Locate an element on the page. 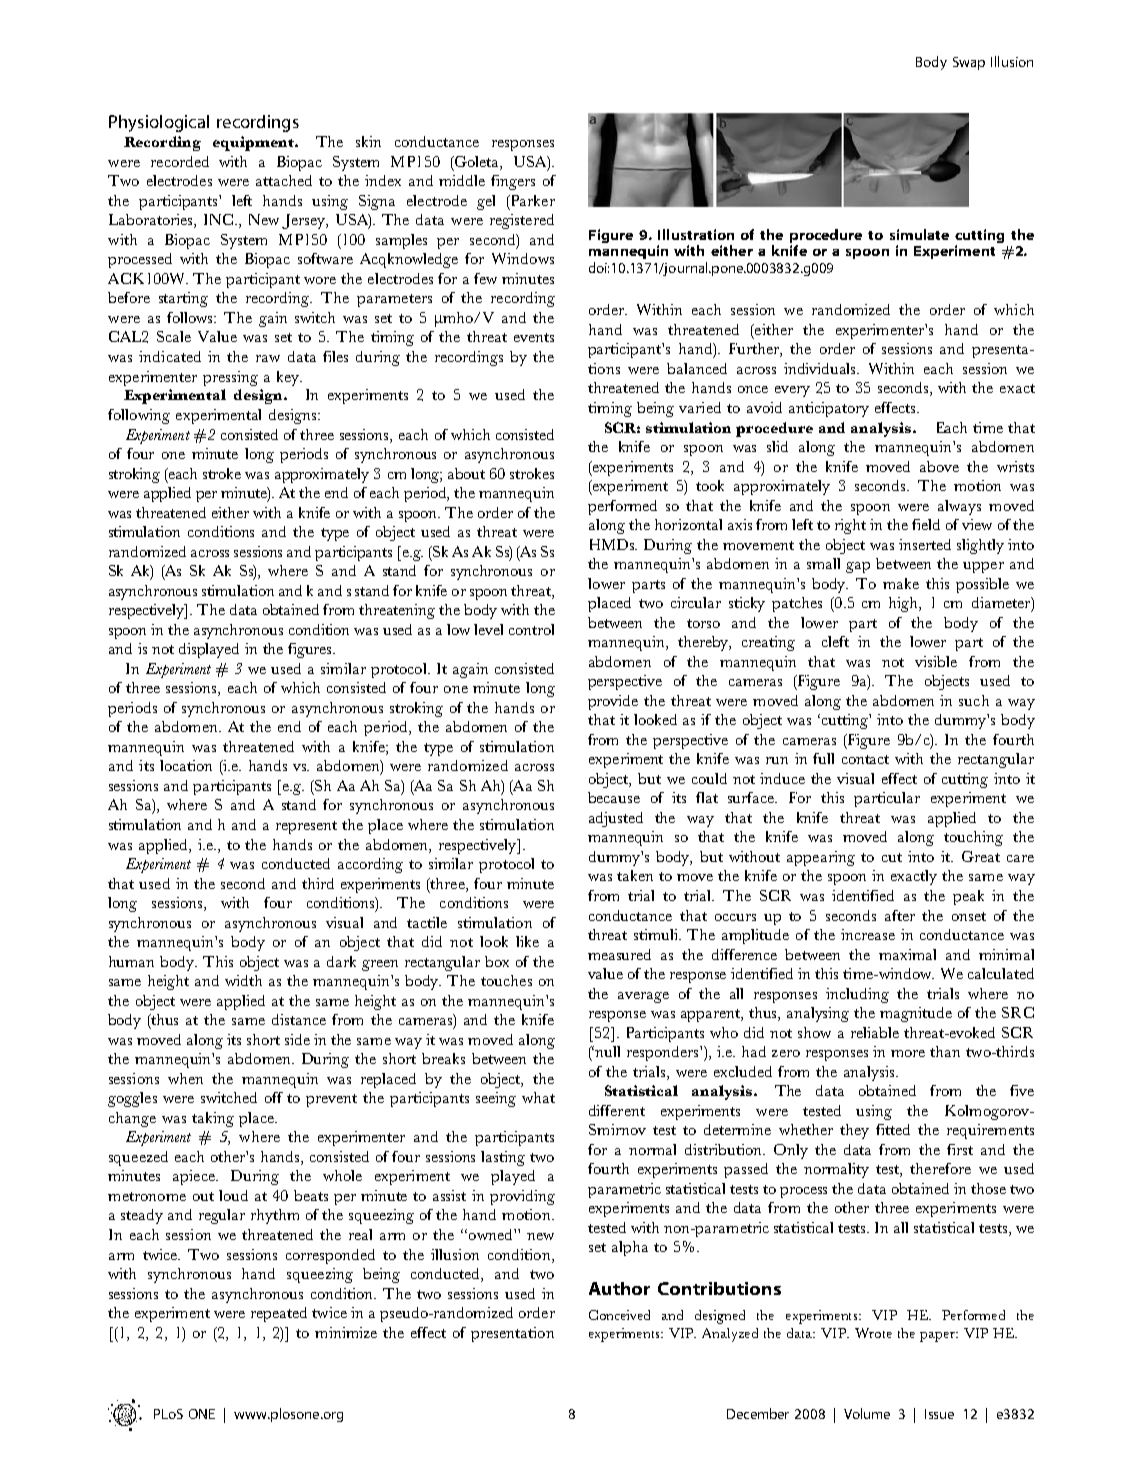  following is located at coordinates (139, 416).
